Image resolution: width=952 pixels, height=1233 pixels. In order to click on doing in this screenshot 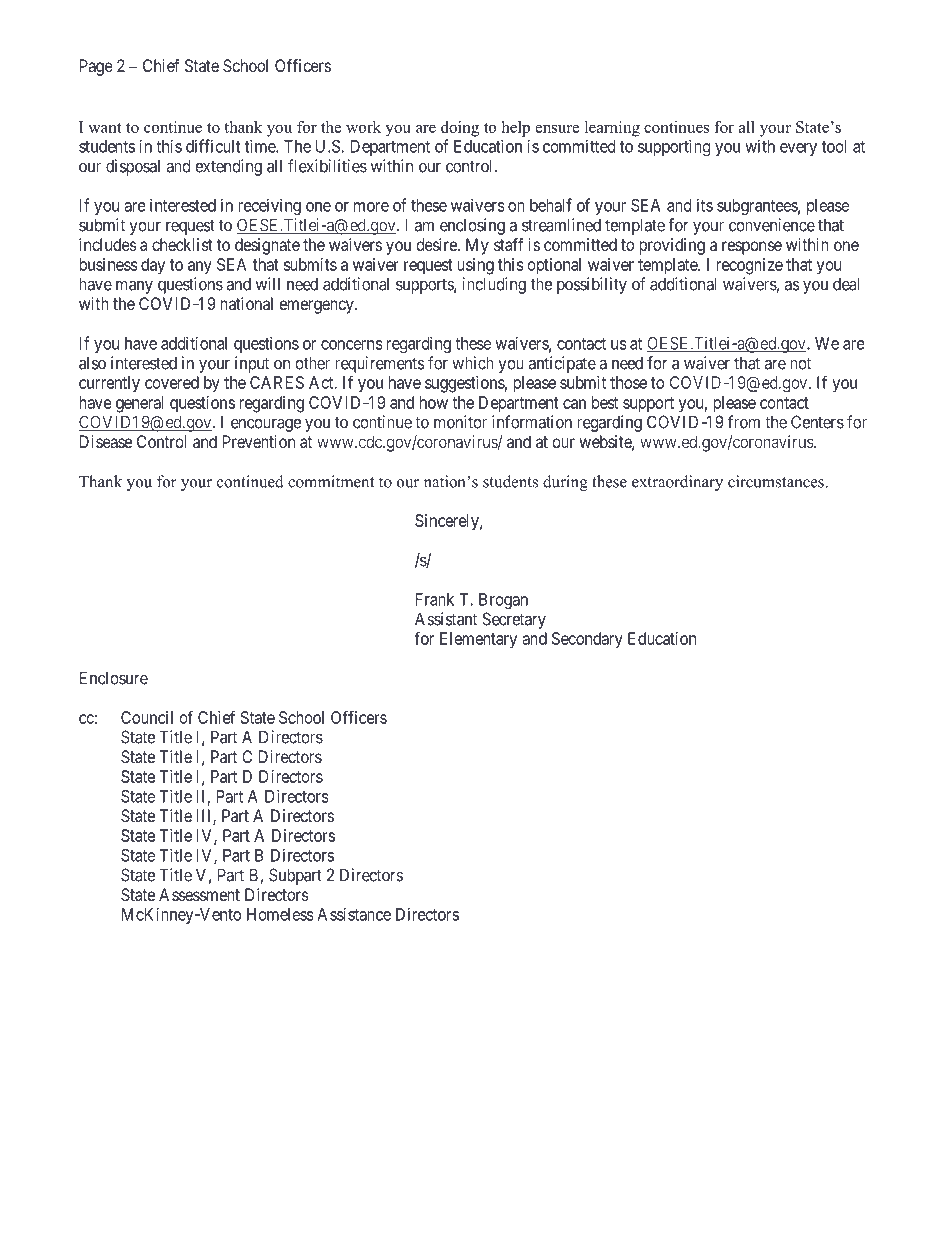, I will do `click(460, 129)`.
